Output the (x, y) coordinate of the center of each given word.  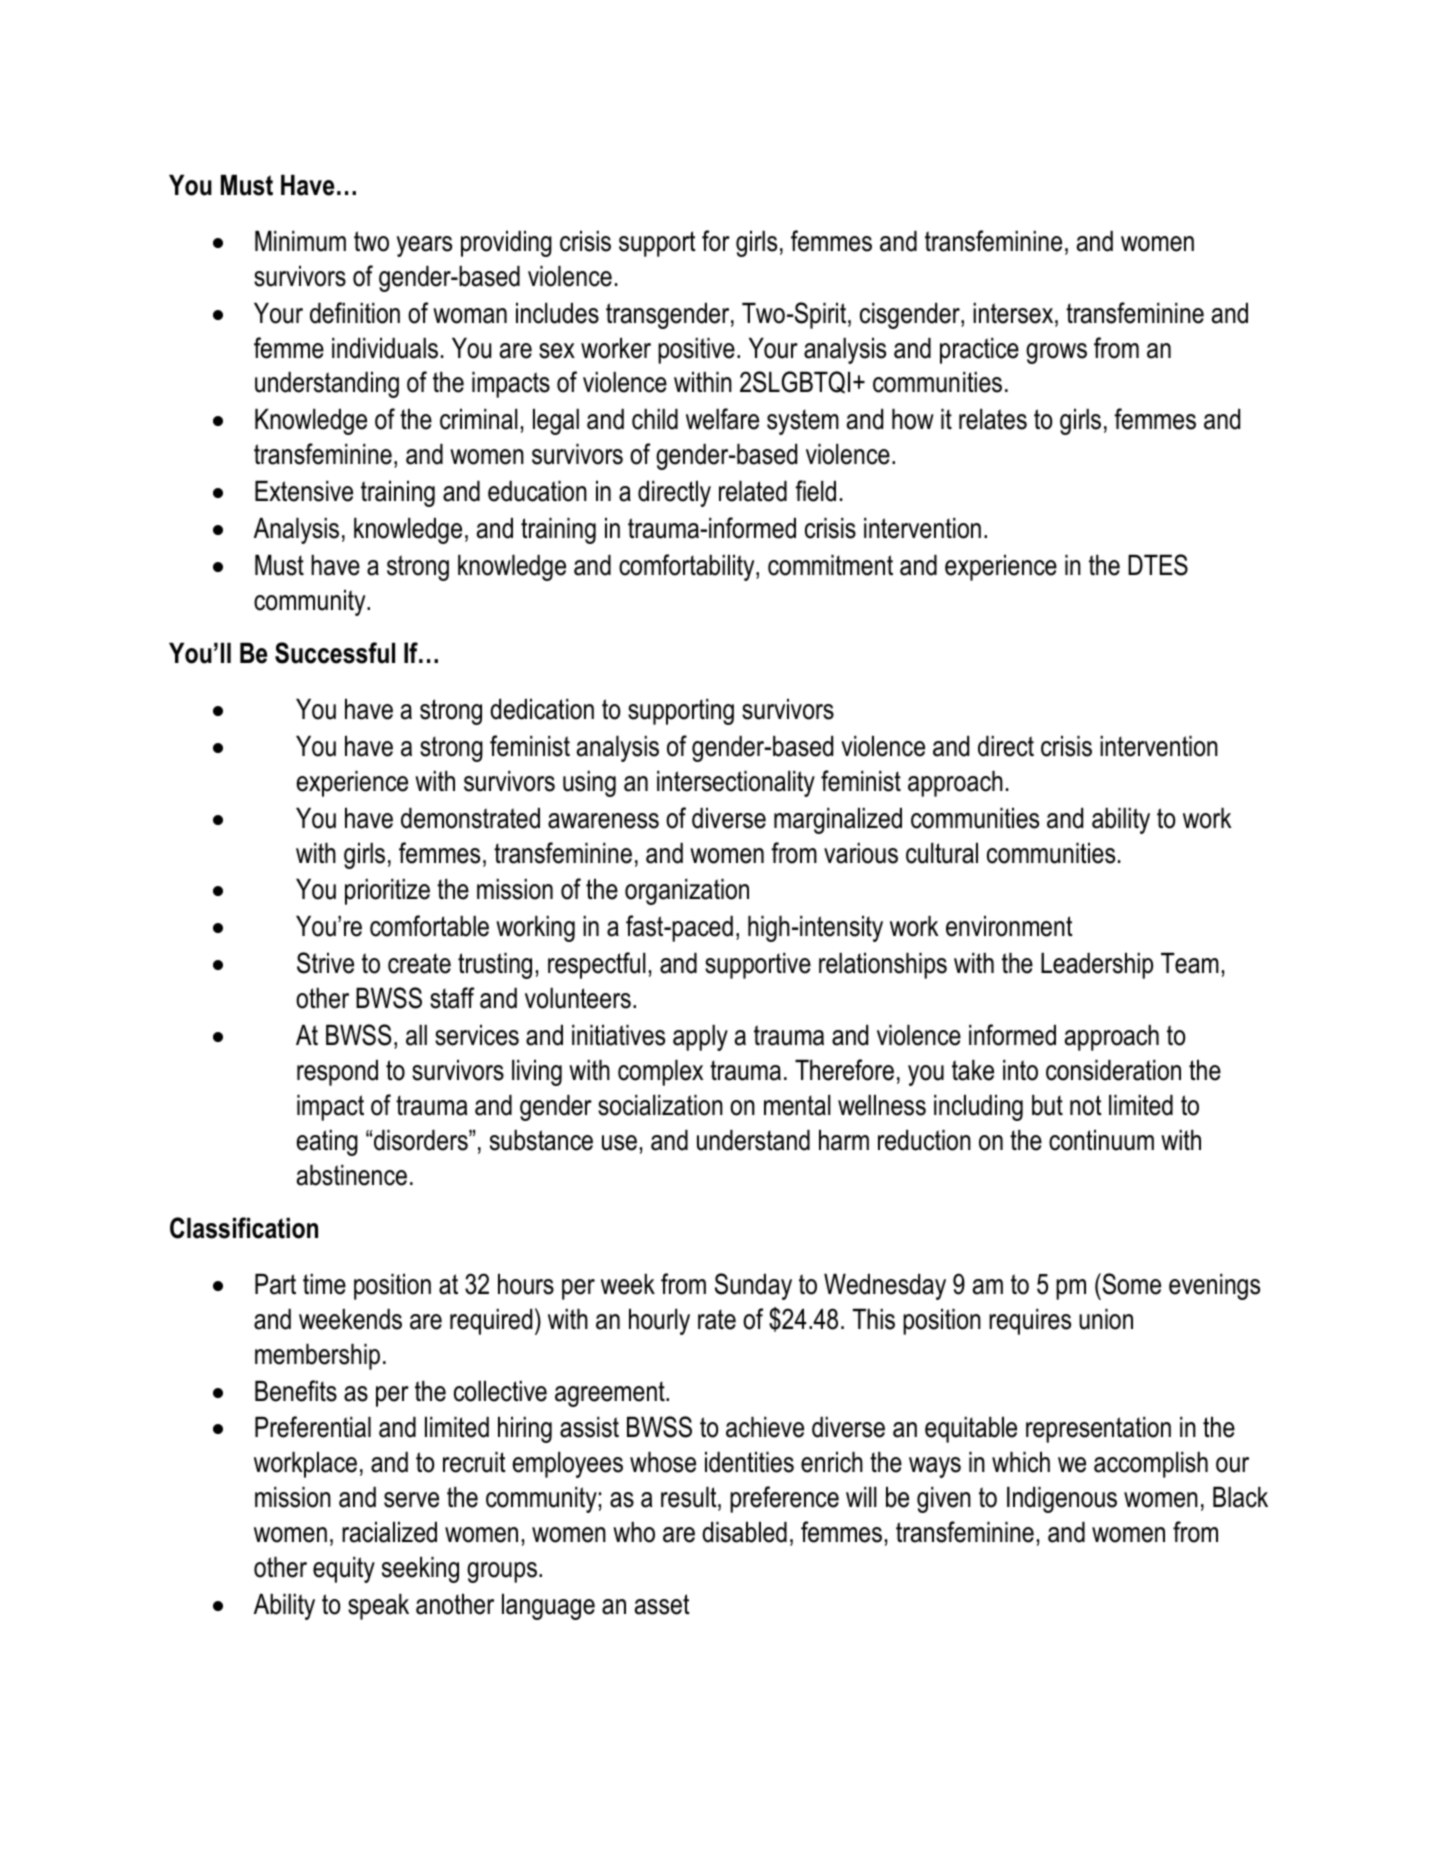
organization (687, 892)
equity (344, 1570)
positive (696, 351)
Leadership (1097, 966)
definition (355, 313)
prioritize (387, 892)
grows (1056, 353)
